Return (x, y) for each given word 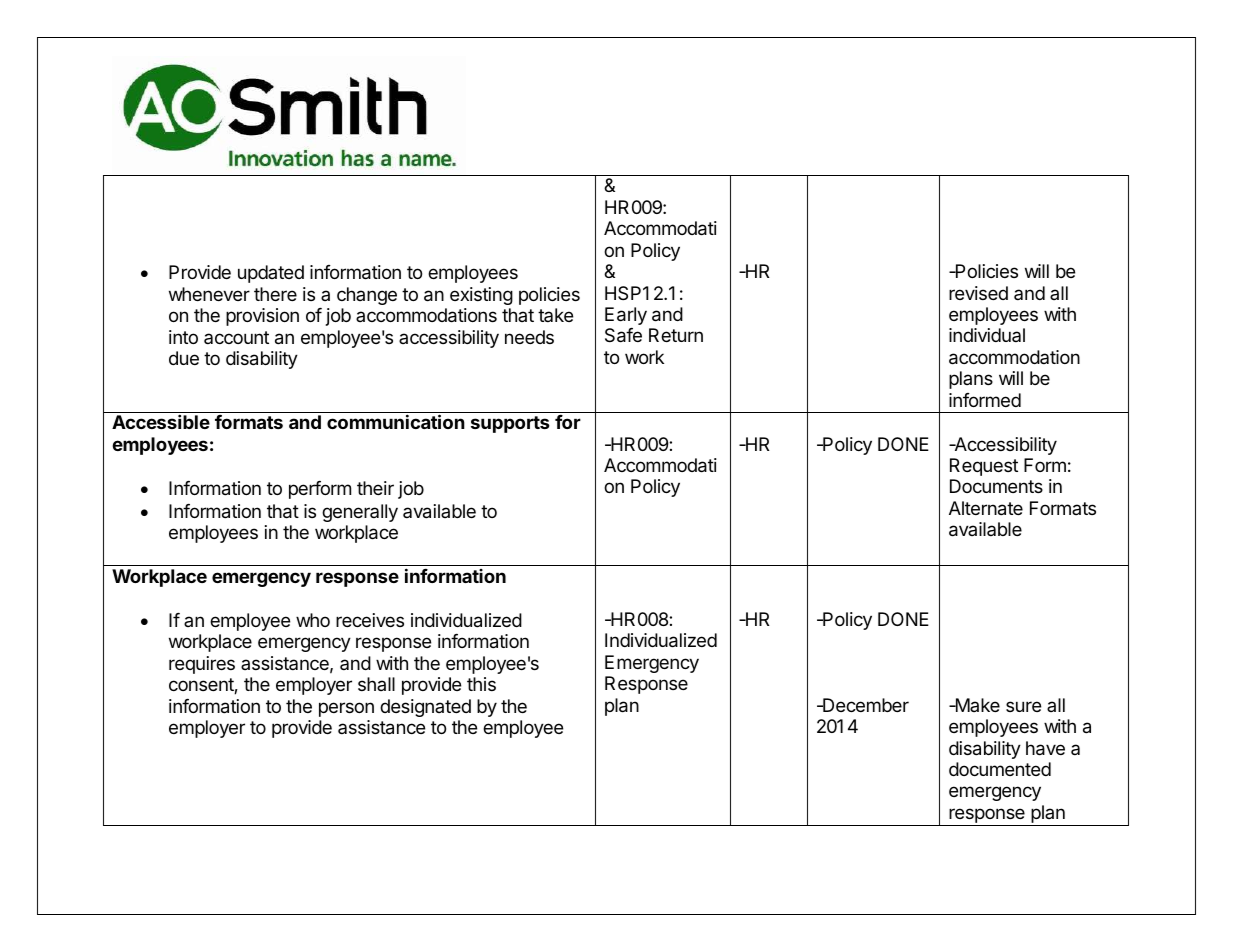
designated (425, 708)
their (375, 488)
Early (626, 316)
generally (360, 513)
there (275, 294)
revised (978, 293)
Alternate (986, 508)
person (346, 709)
